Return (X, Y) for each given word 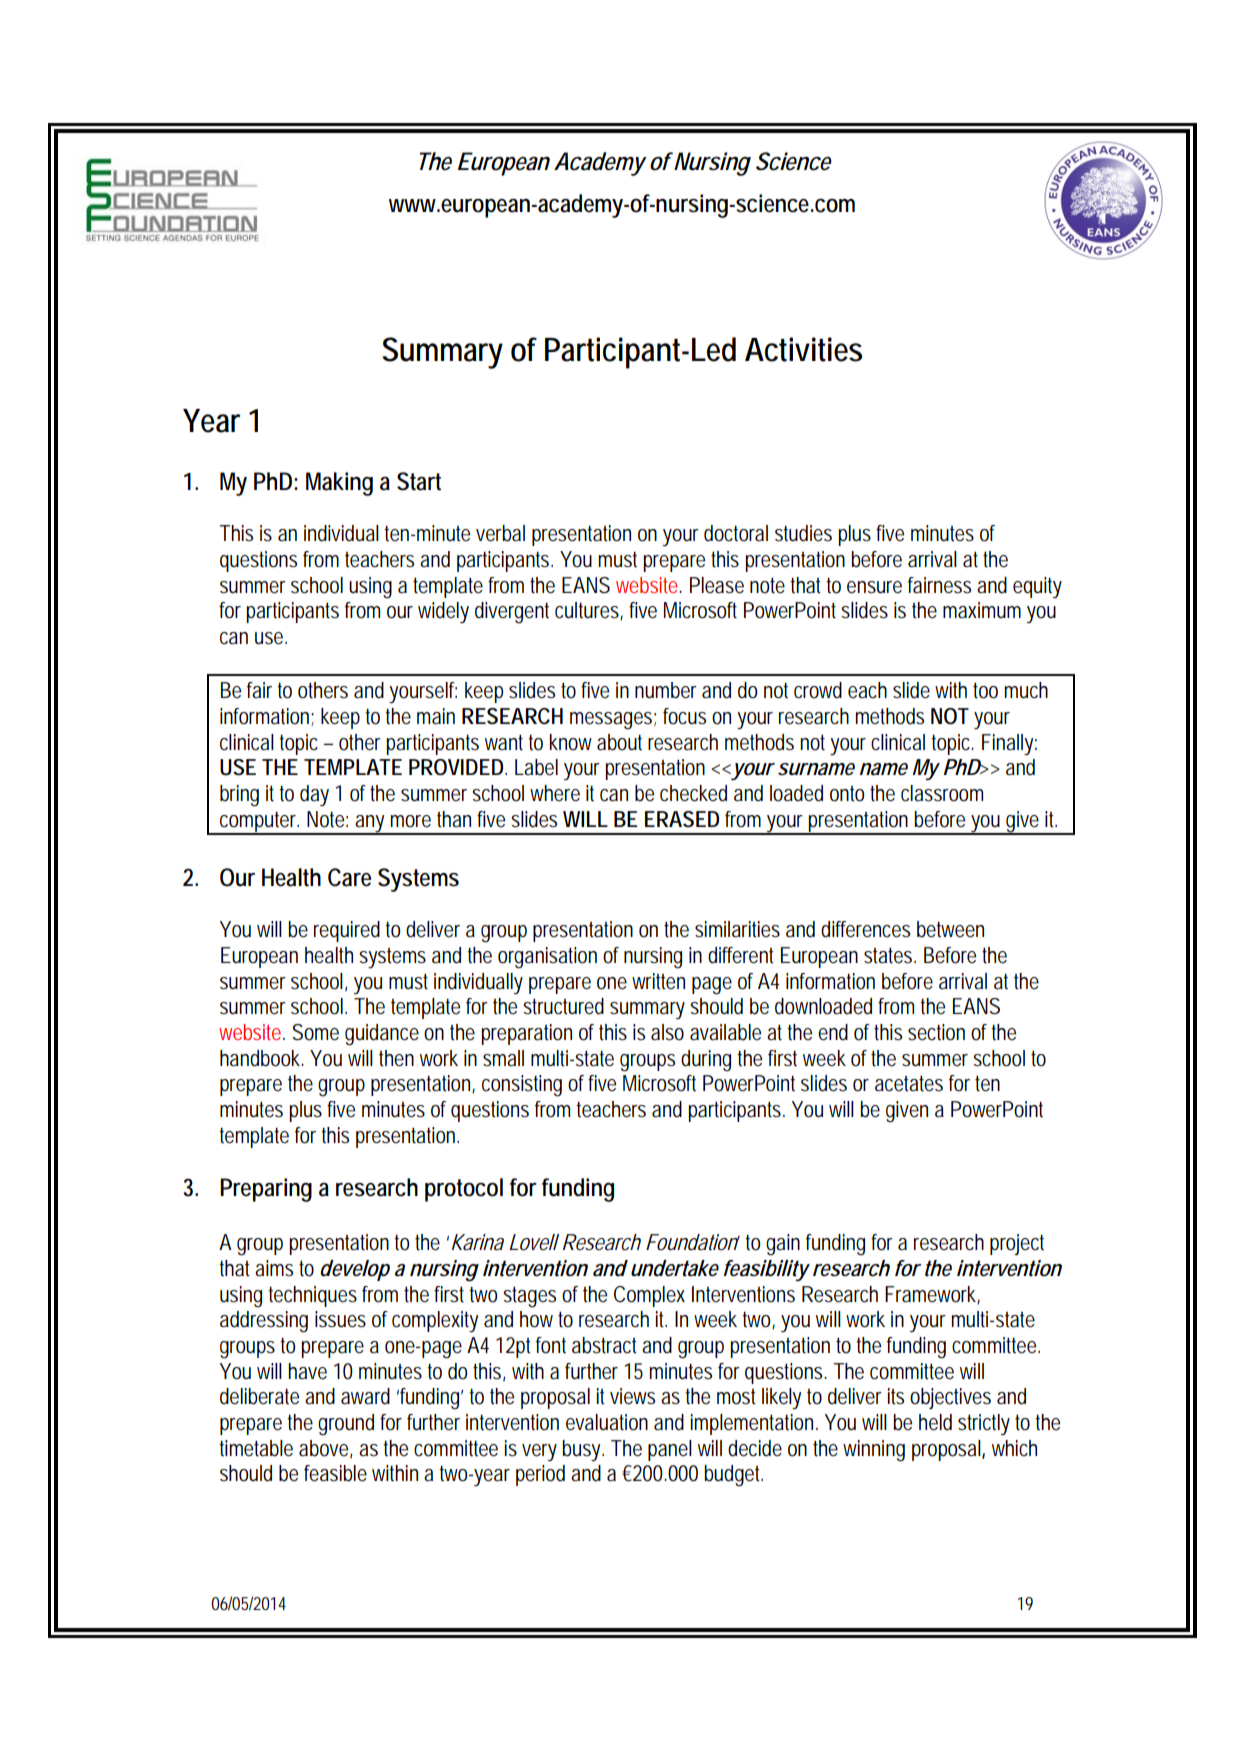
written (658, 981)
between (950, 929)
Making (339, 484)
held (935, 1422)
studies (803, 533)
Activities (803, 349)
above (325, 1449)
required (347, 931)
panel (670, 1450)
